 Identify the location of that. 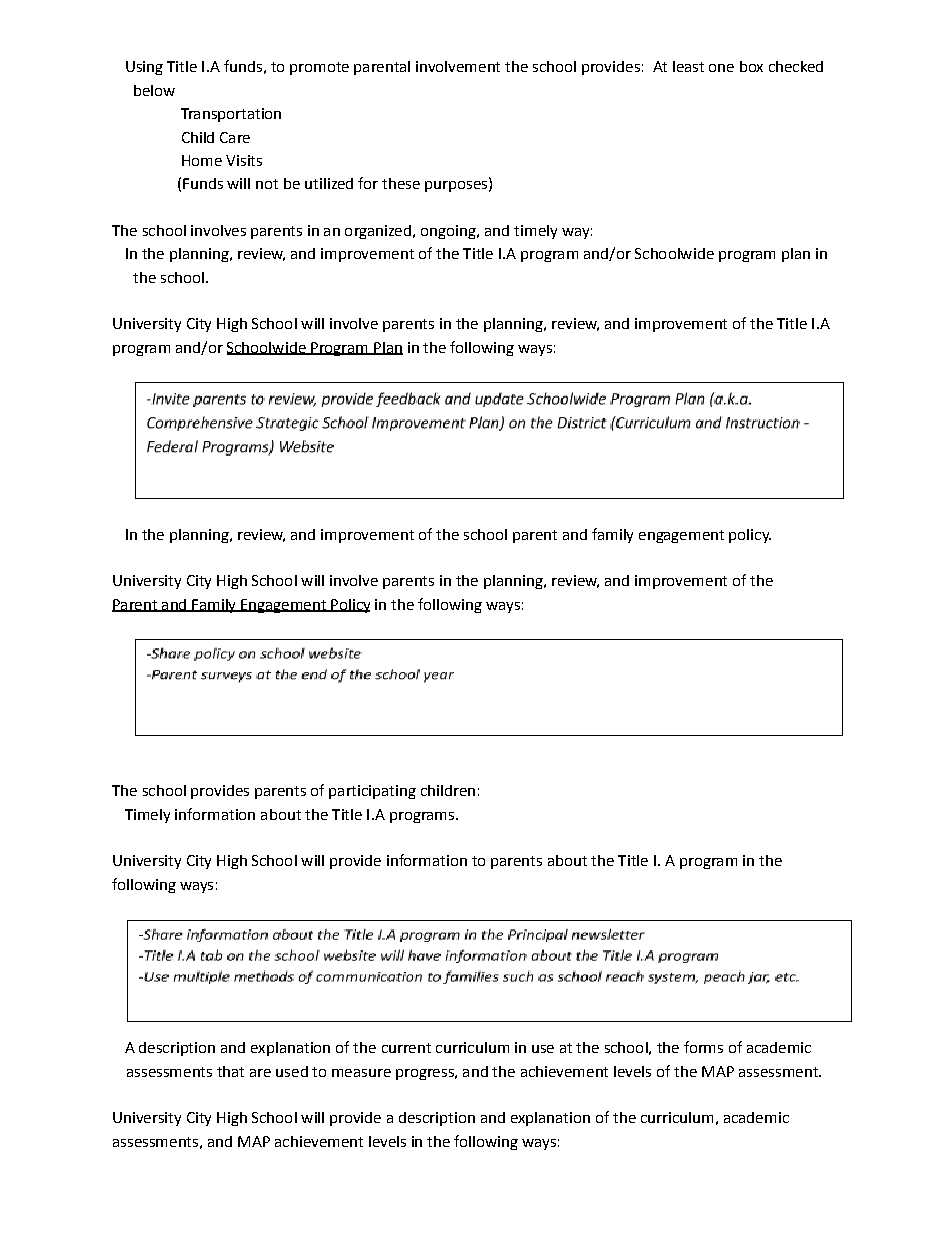
(230, 1071).
